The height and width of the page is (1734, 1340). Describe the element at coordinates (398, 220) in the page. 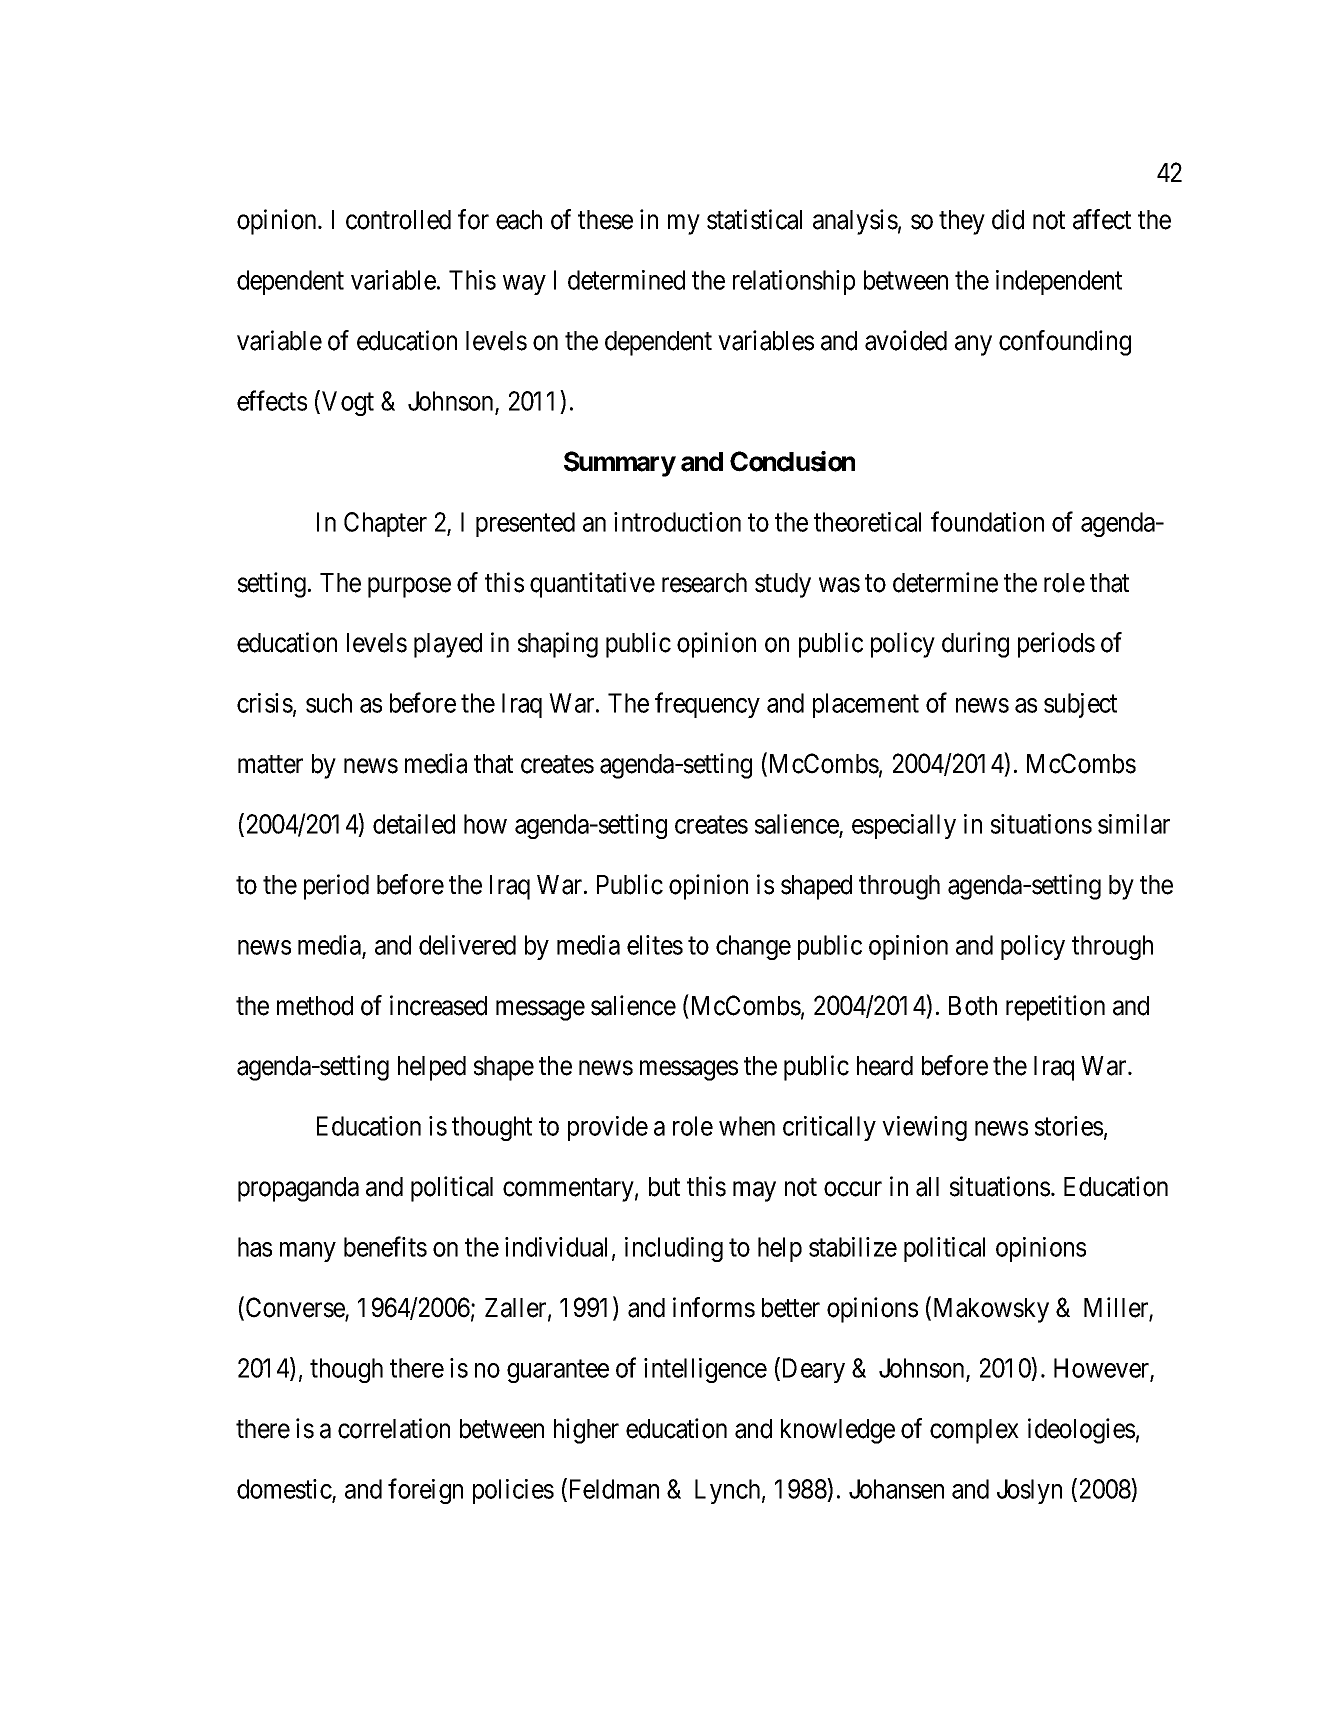

I see `controlled` at that location.
